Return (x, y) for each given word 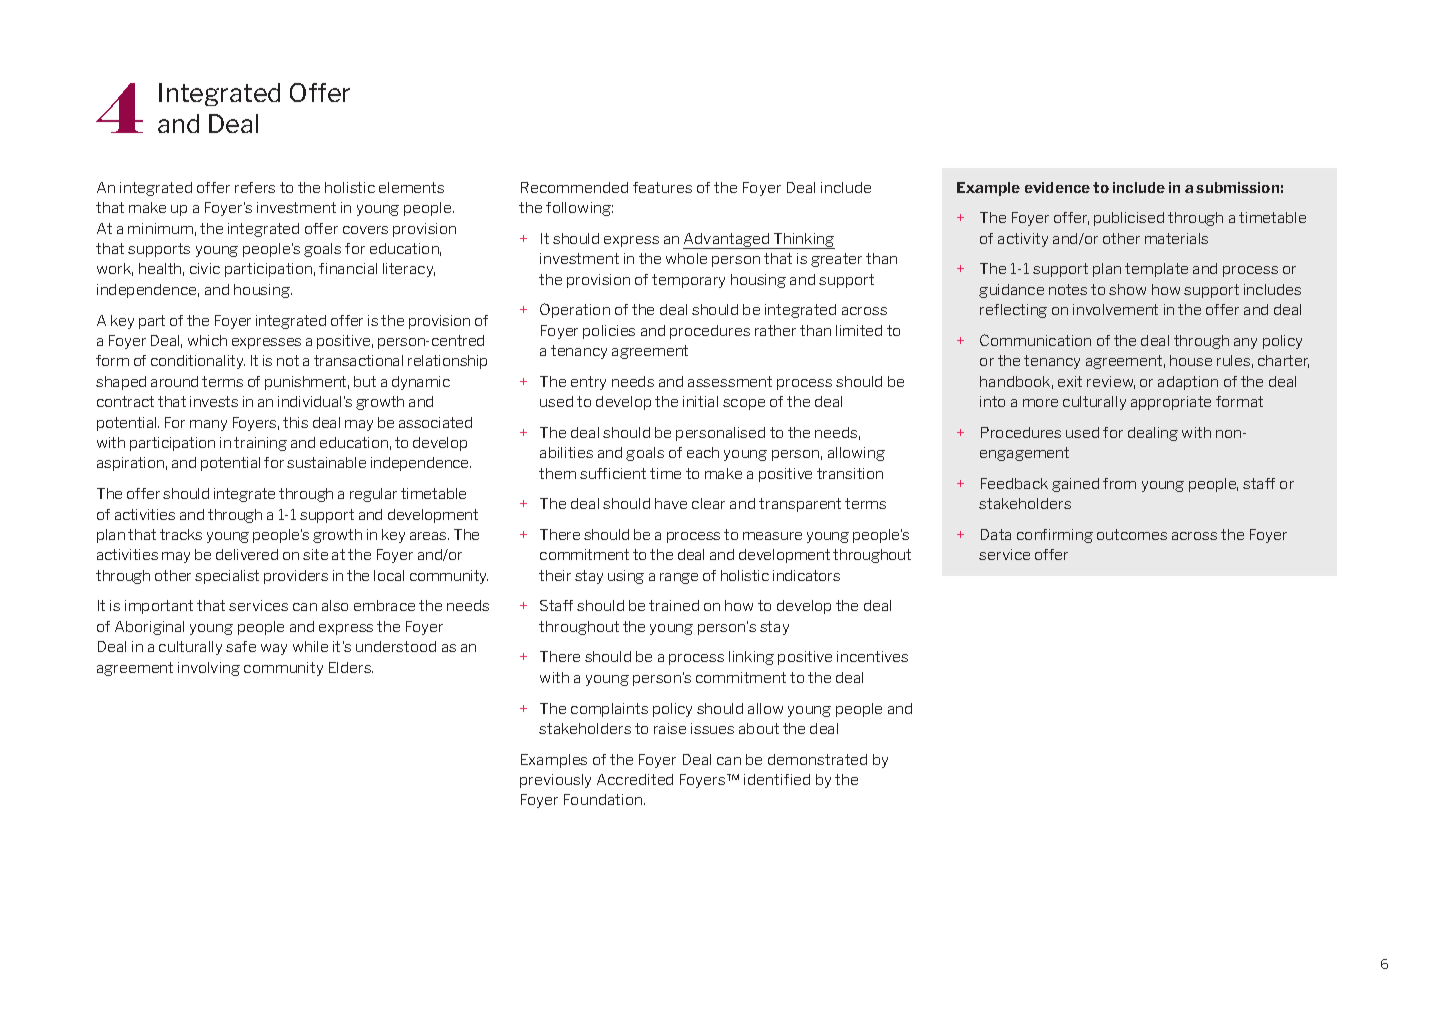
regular (373, 495)
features (662, 187)
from (1119, 483)
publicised (1129, 219)
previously (555, 781)
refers (255, 187)
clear (708, 503)
